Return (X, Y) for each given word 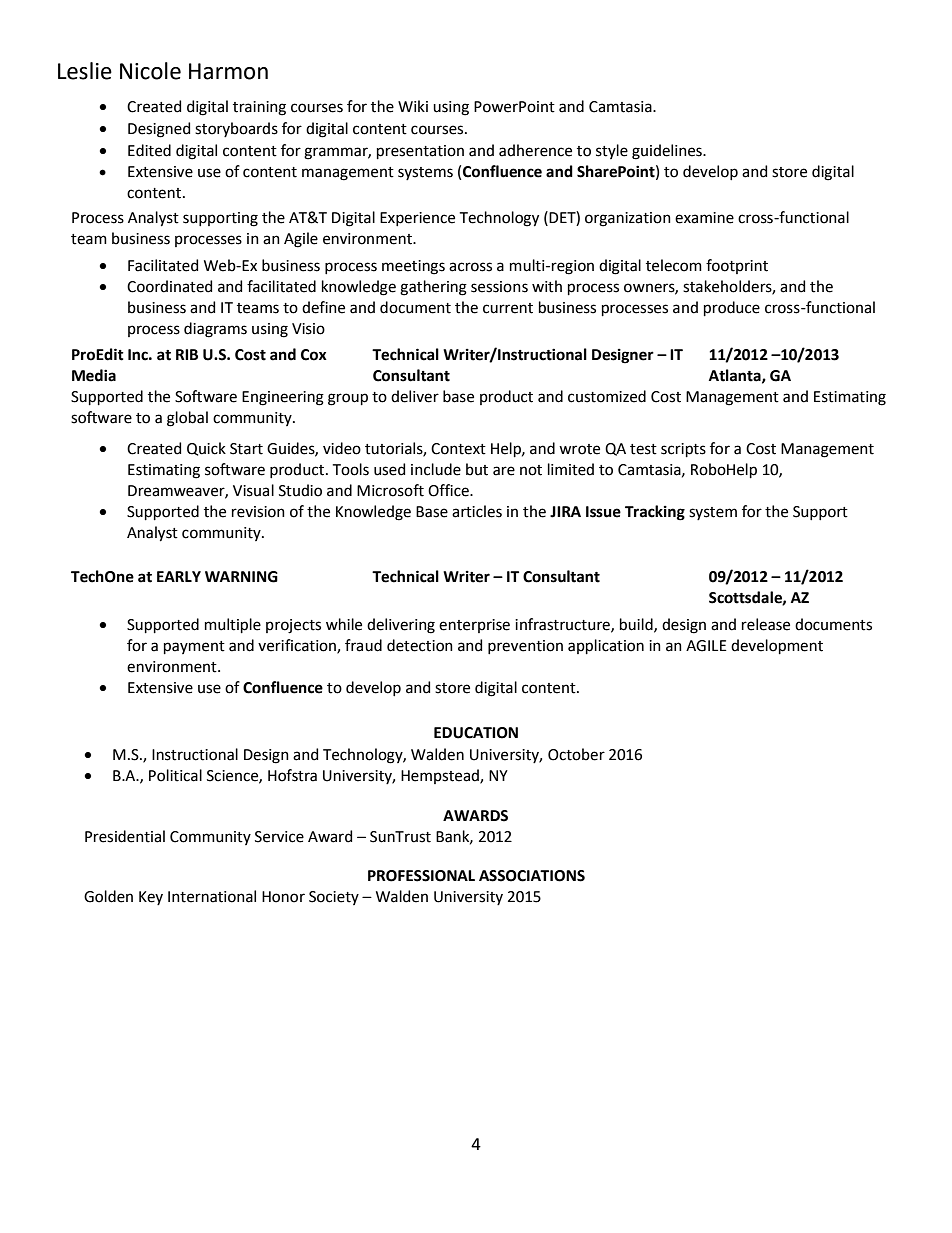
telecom (674, 265)
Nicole (150, 71)
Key (151, 898)
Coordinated (169, 286)
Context (458, 449)
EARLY (179, 576)
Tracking (655, 513)
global (187, 419)
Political (175, 775)
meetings (413, 267)
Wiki (413, 106)
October (576, 754)
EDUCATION (476, 733)
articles (477, 511)
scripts (683, 450)
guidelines (668, 152)
